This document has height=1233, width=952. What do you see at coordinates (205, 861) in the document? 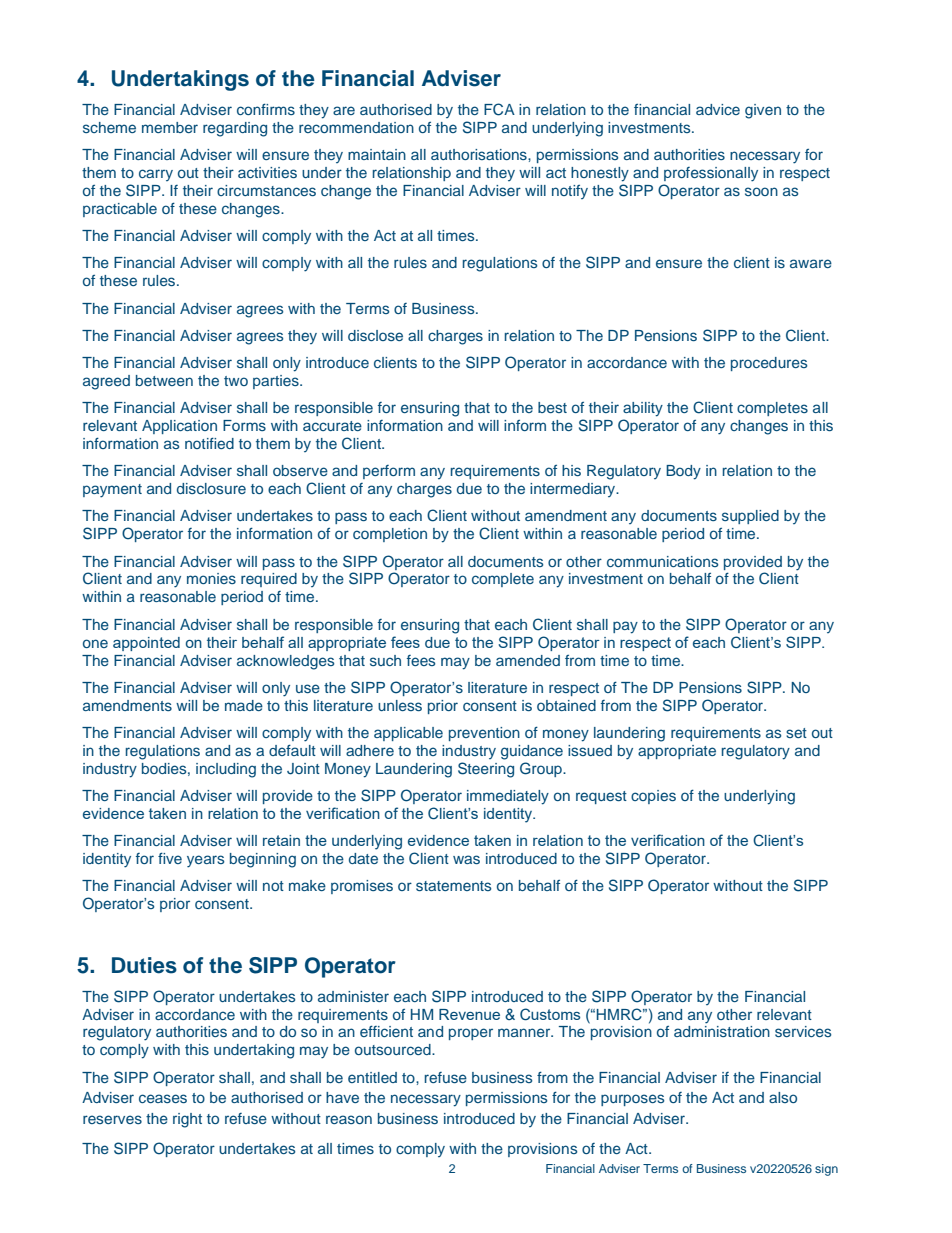
I see `years` at bounding box center [205, 861].
